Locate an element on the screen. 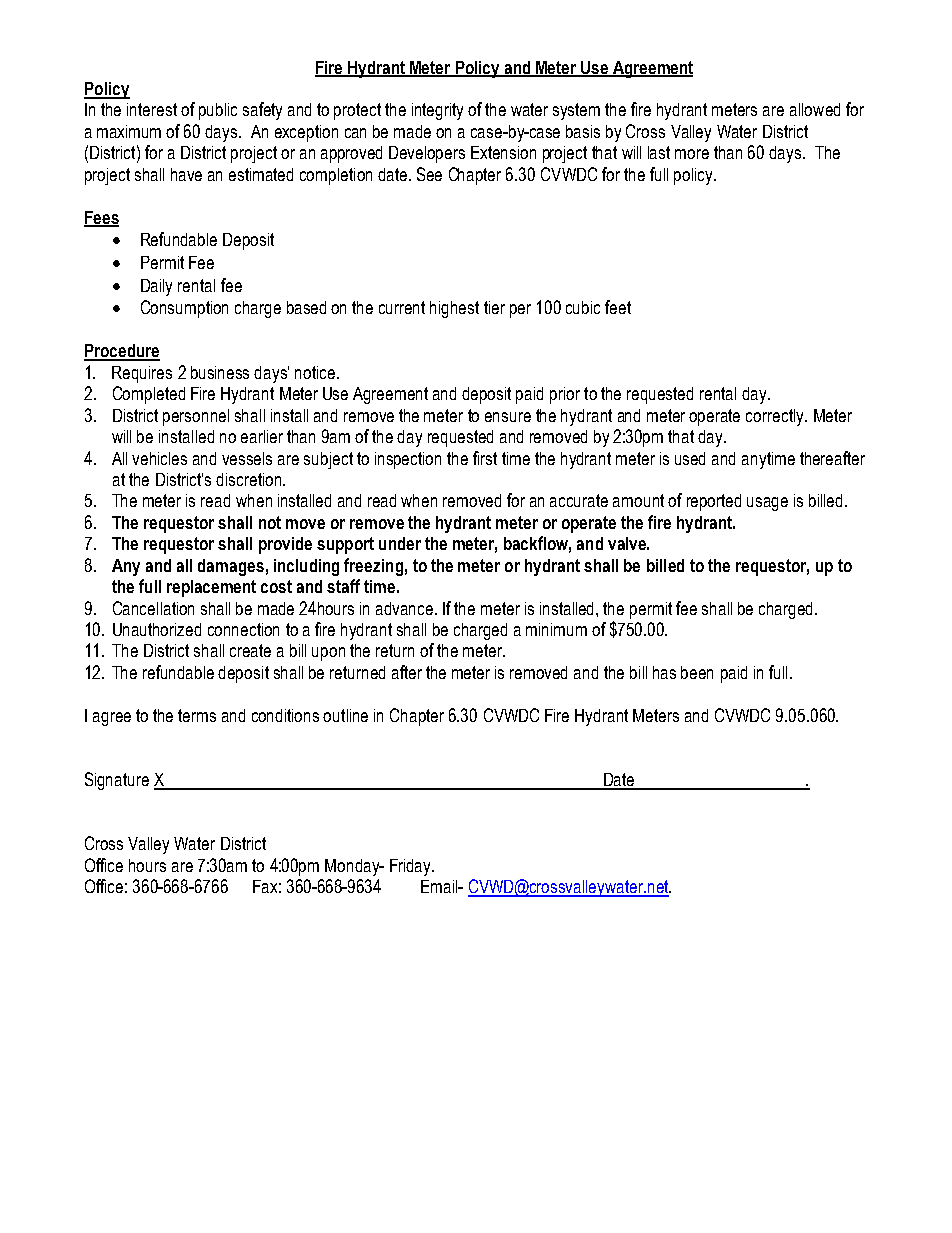 The width and height of the screenshot is (952, 1233). vehicles is located at coordinates (159, 458).
